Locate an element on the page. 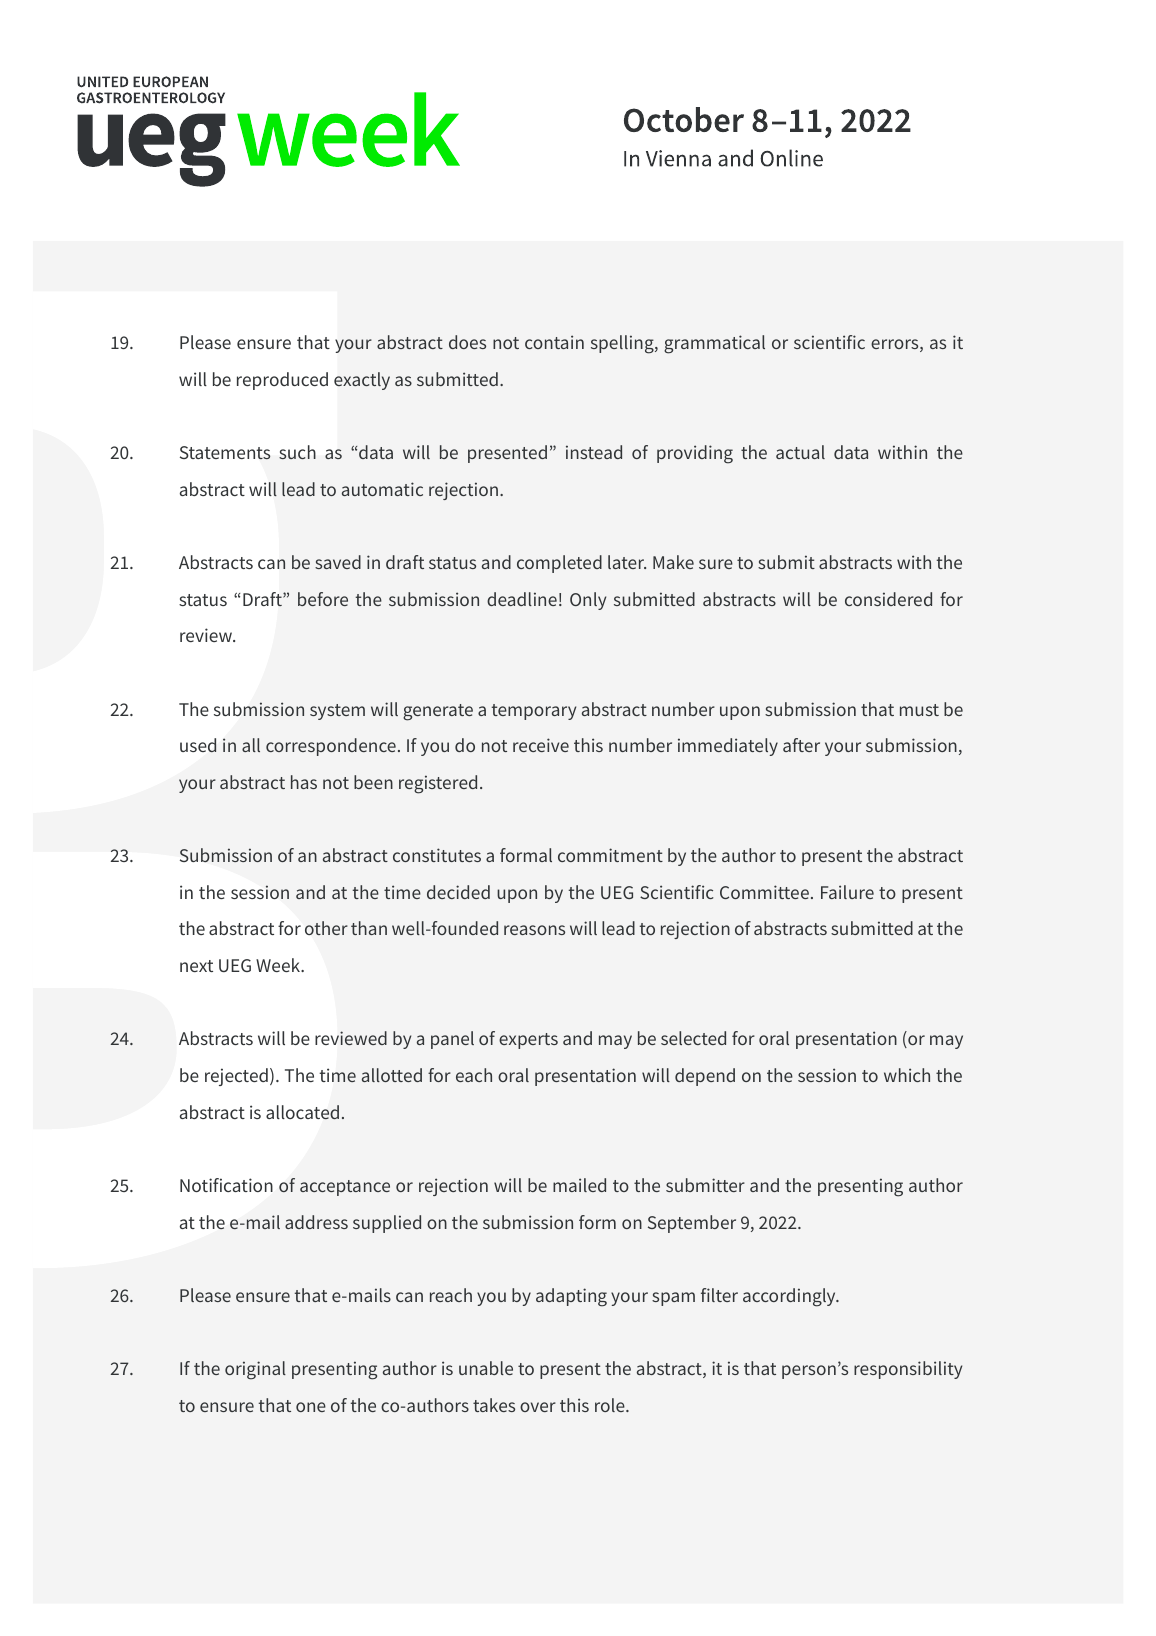 This document has width=1156, height=1636. which is located at coordinates (907, 1075).
